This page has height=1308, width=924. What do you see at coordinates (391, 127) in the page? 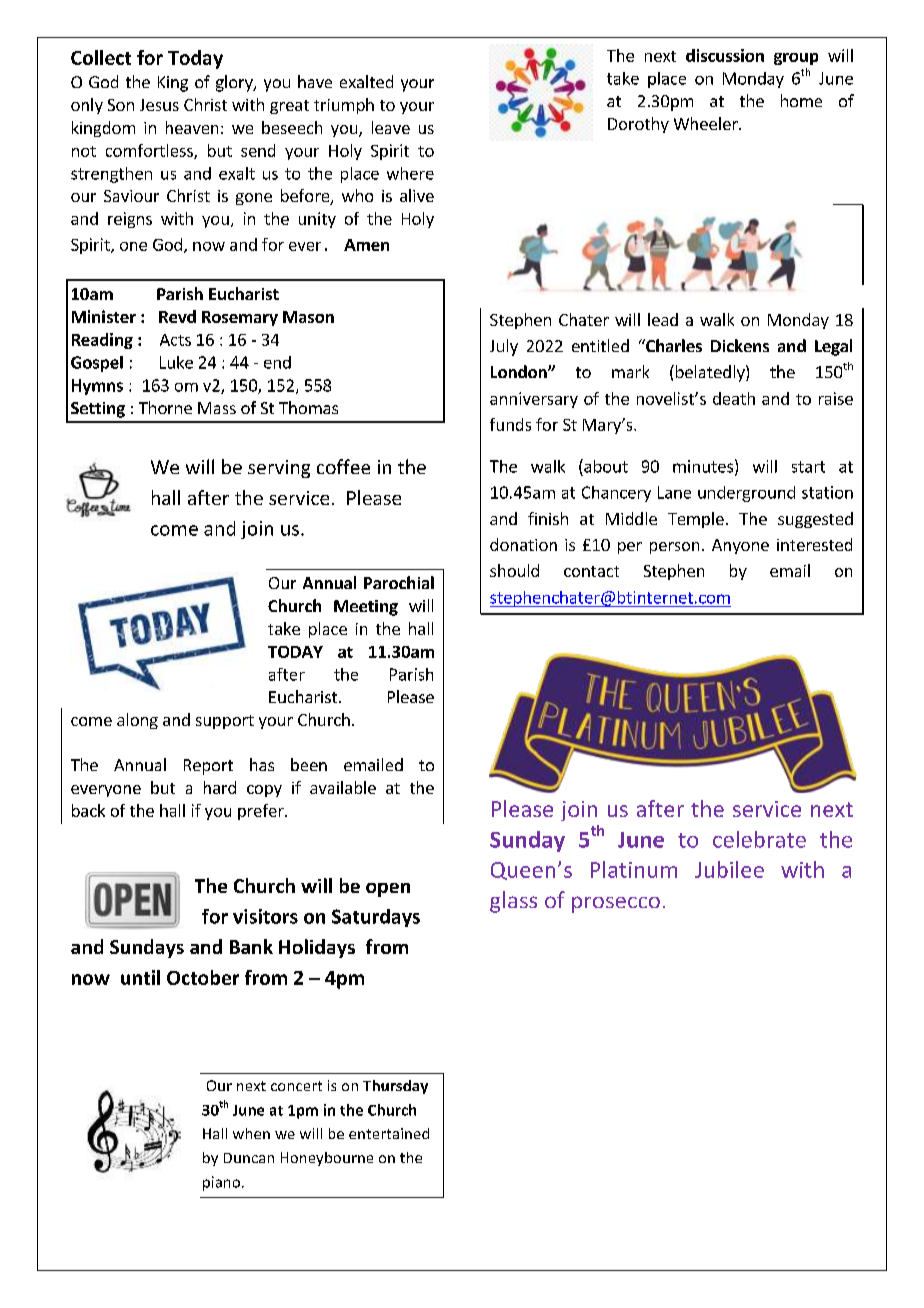
I see `leave` at bounding box center [391, 127].
